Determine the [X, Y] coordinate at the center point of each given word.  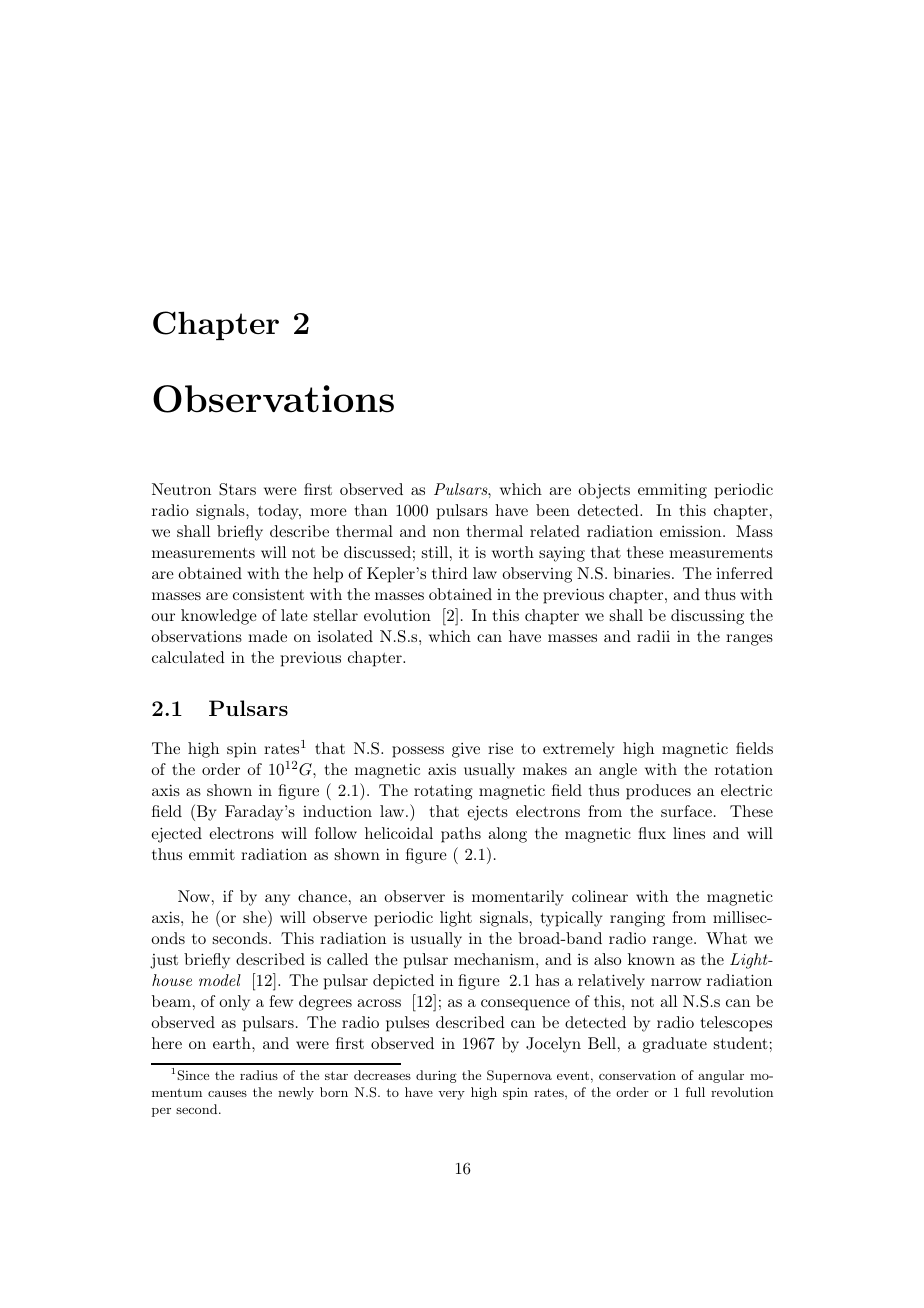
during [436, 1076]
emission [692, 531]
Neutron [181, 489]
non [446, 533]
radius [259, 1075]
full [695, 1092]
